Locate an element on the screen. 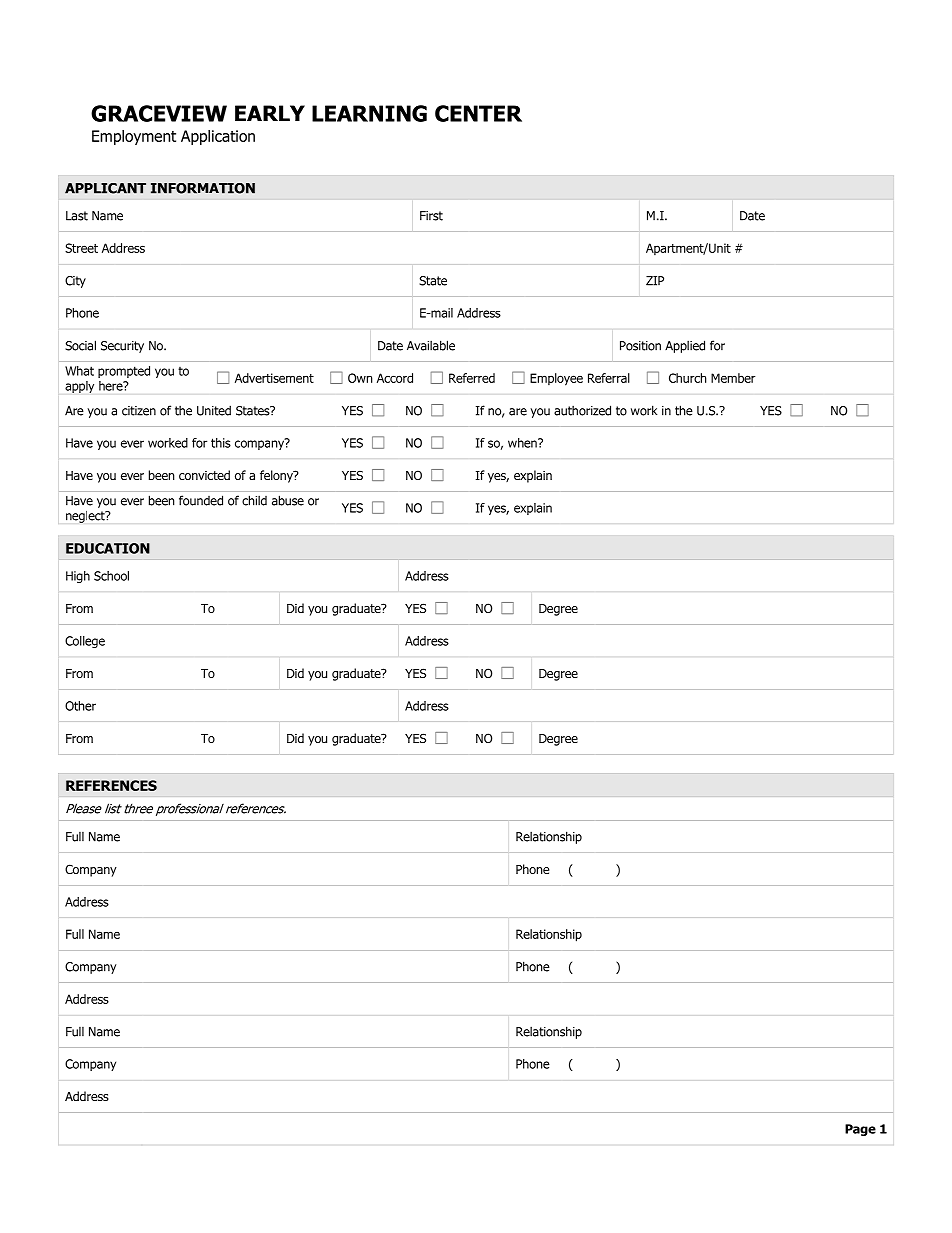 The height and width of the screenshot is (1233, 952). School is located at coordinates (111, 576).
